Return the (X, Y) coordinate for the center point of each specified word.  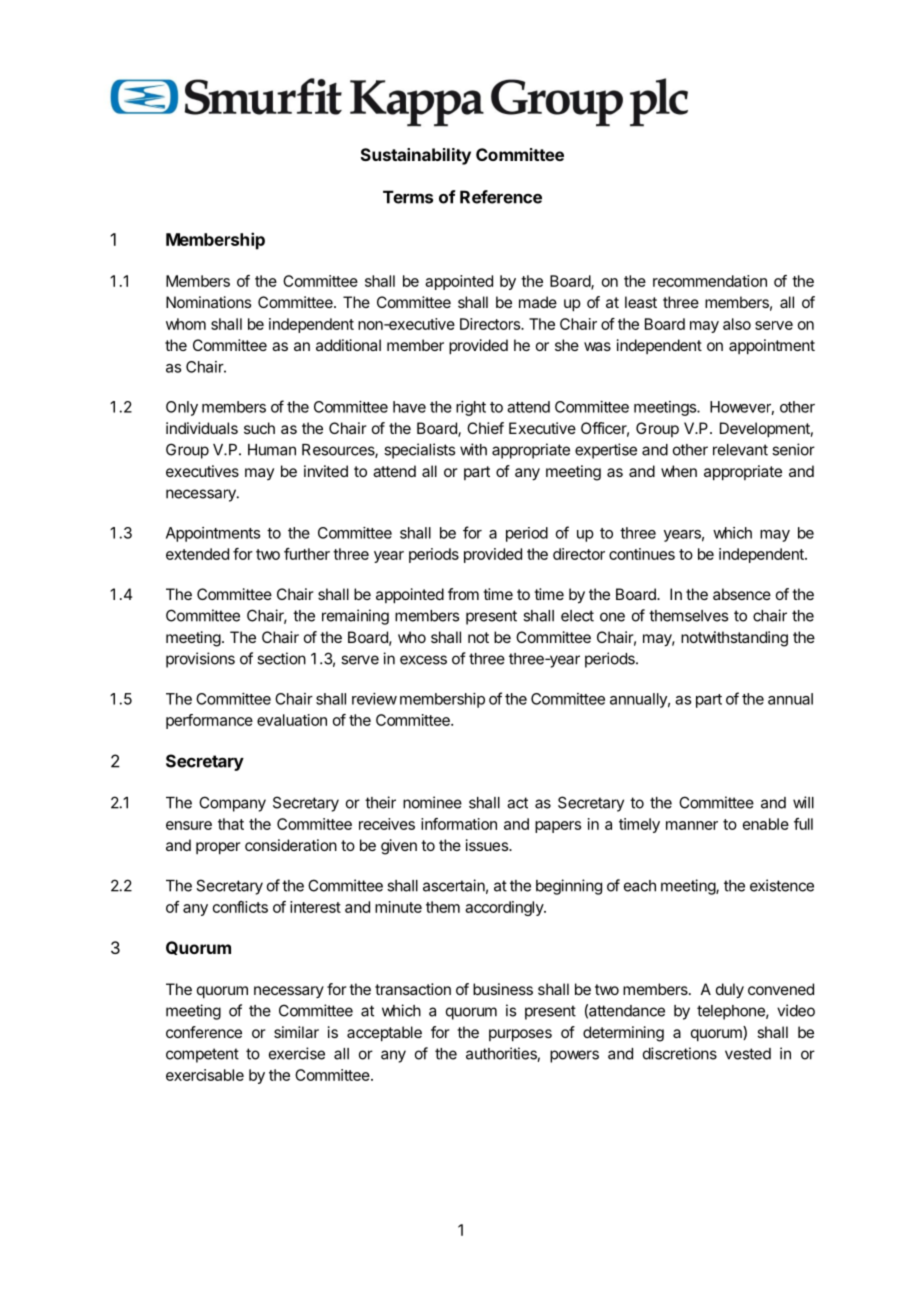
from (463, 594)
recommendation (710, 281)
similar (296, 1032)
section (281, 658)
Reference (501, 197)
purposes (520, 1035)
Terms (408, 197)
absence (742, 594)
